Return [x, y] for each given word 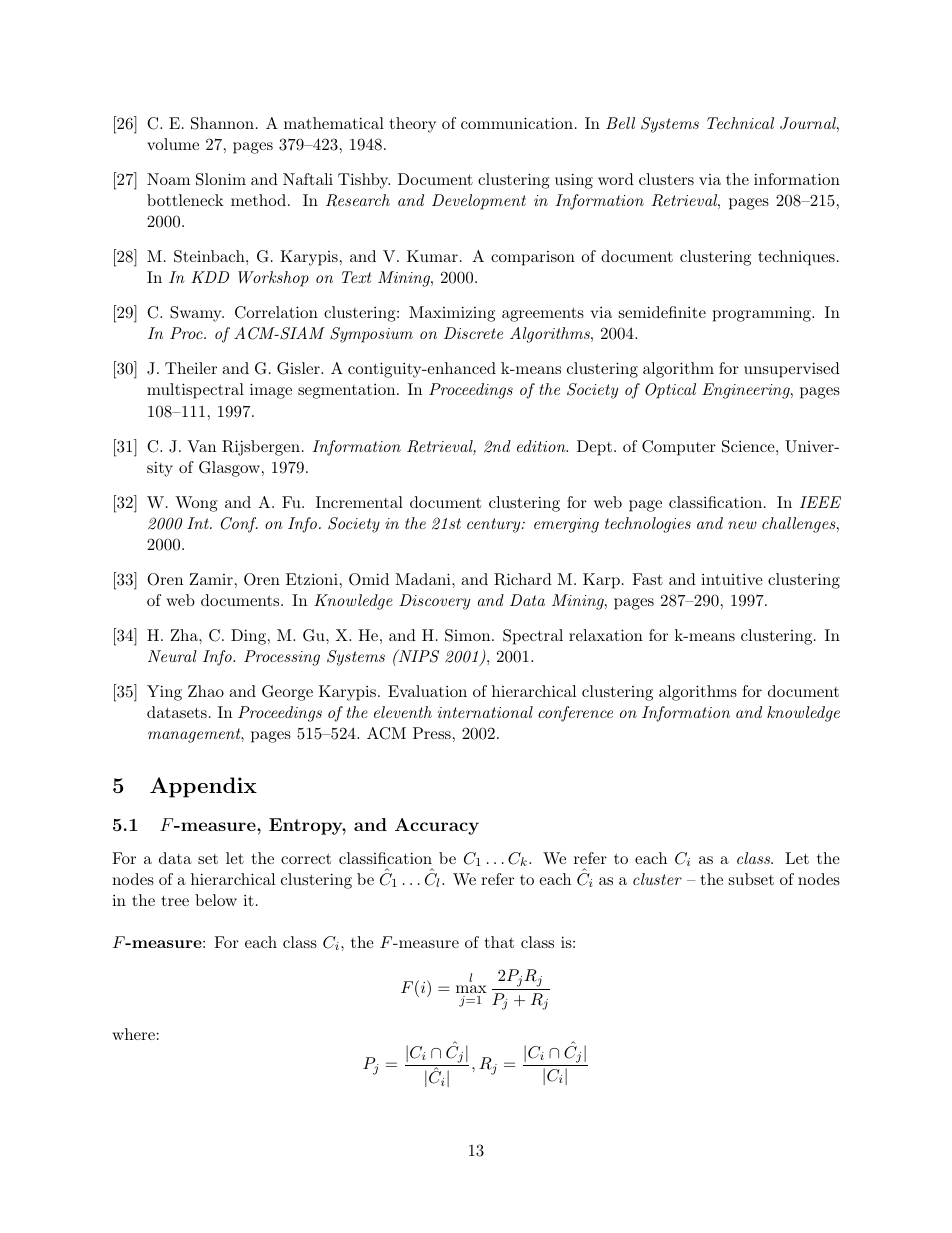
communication [517, 123]
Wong [196, 504]
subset [751, 879]
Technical [740, 123]
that [499, 942]
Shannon [222, 123]
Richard [523, 579]
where [133, 1034]
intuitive [732, 579]
